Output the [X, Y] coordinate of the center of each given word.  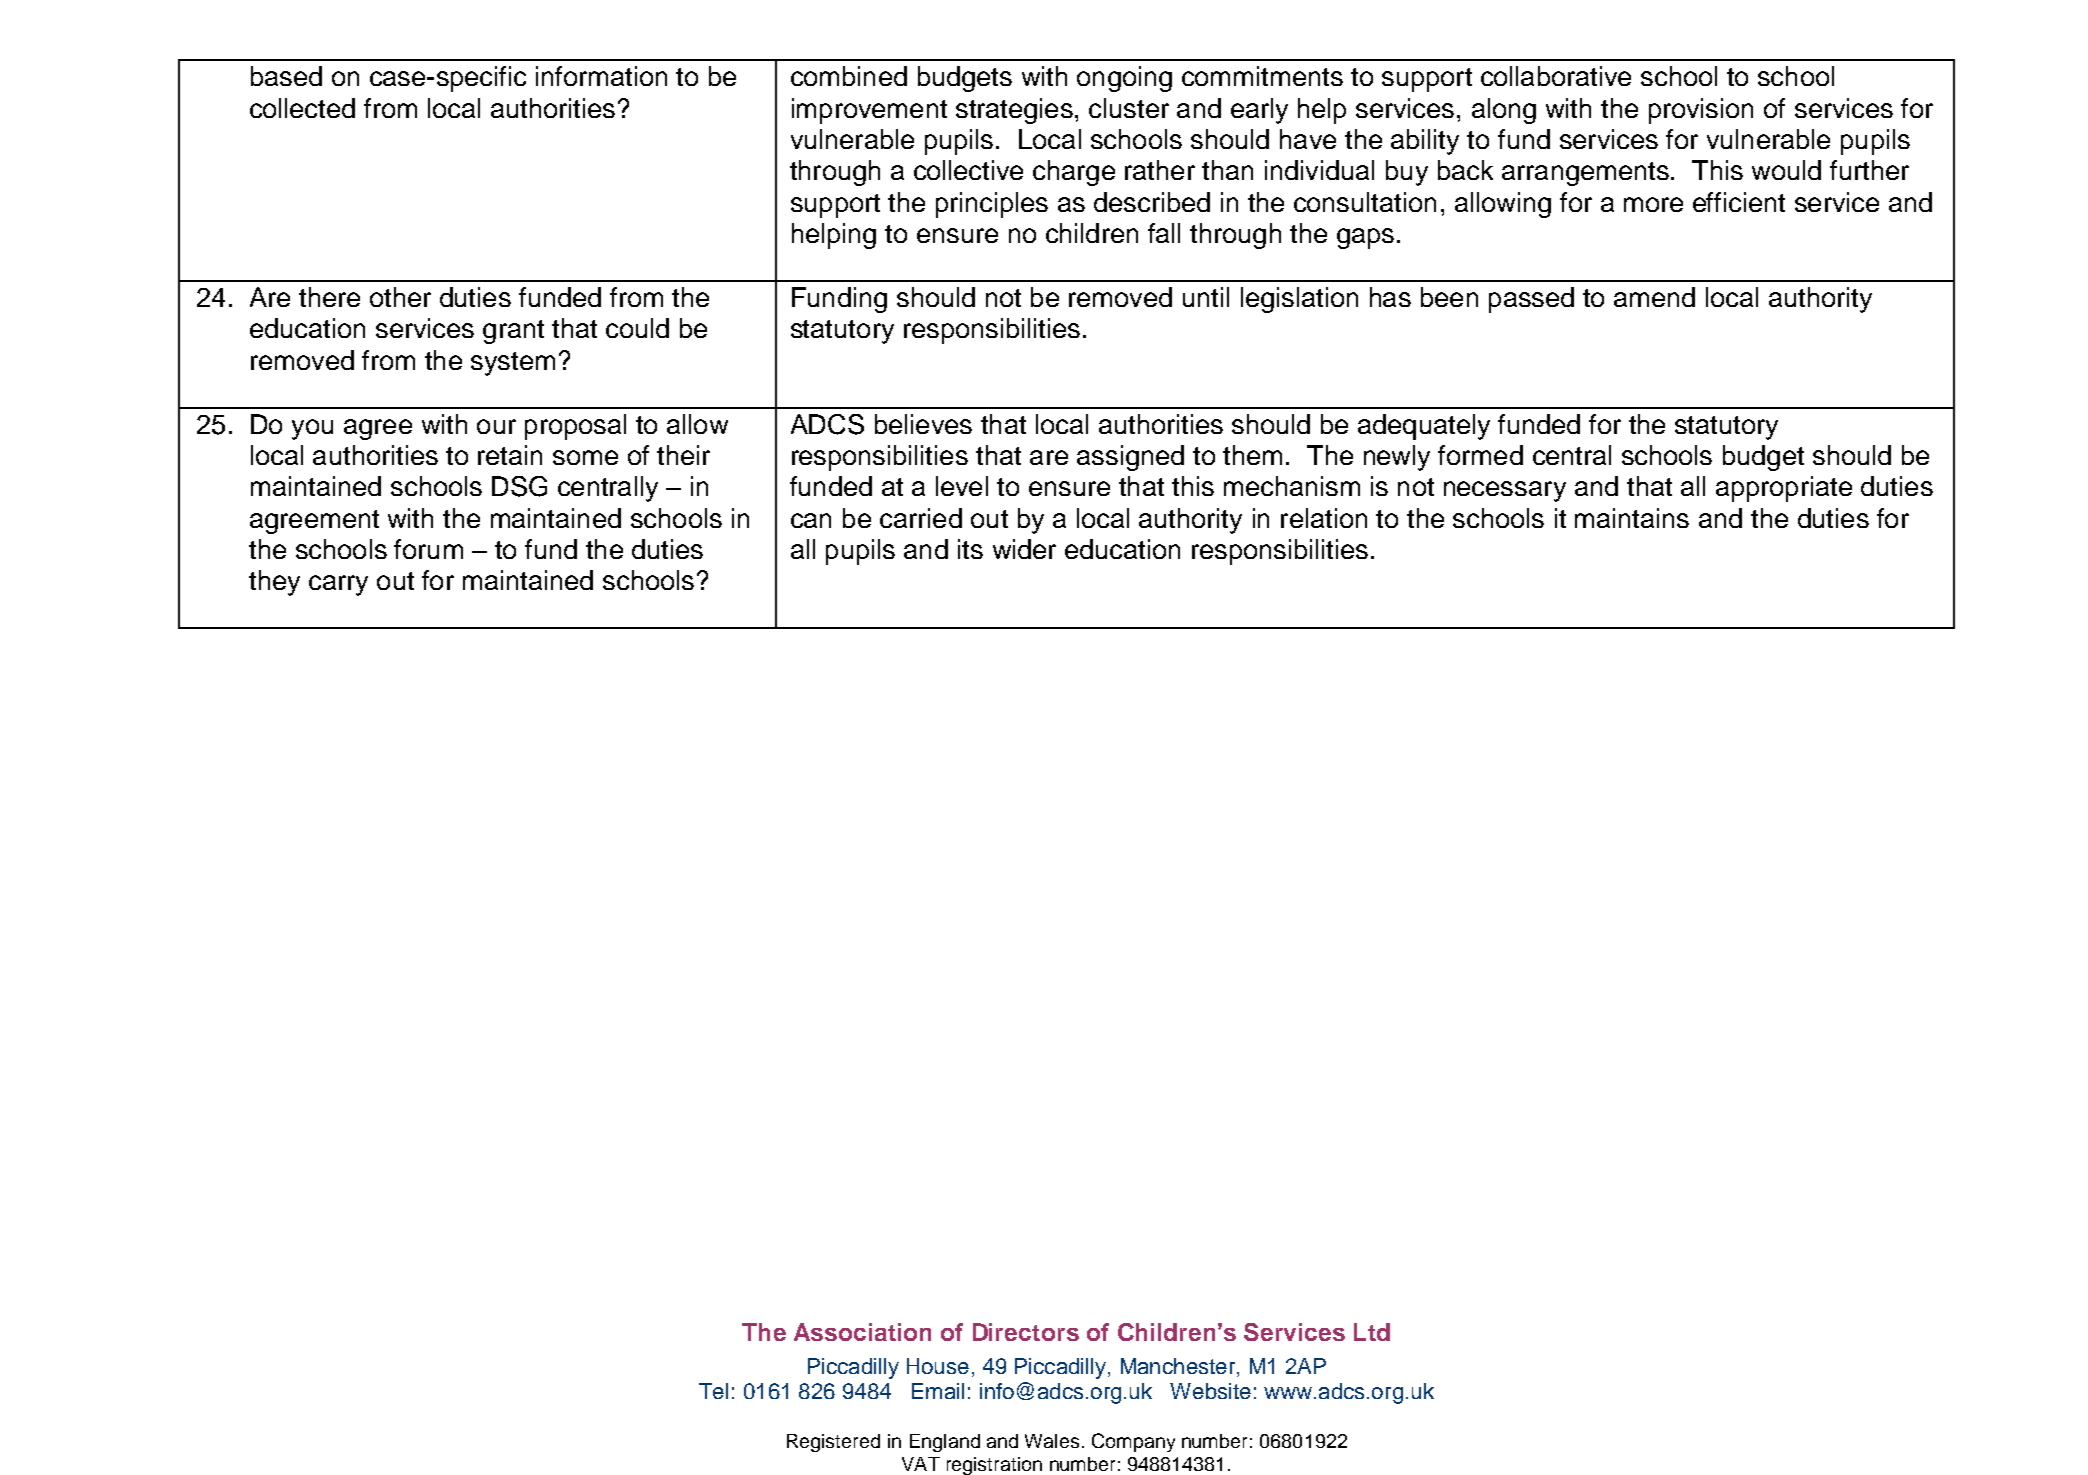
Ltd [1372, 1332]
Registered [833, 1443]
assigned [1130, 458]
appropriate [1784, 489]
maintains [1632, 518]
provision [1701, 111]
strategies [1014, 111]
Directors [1026, 1332]
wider [1024, 549]
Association [862, 1332]
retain [510, 455]
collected [302, 108]
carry [338, 585]
